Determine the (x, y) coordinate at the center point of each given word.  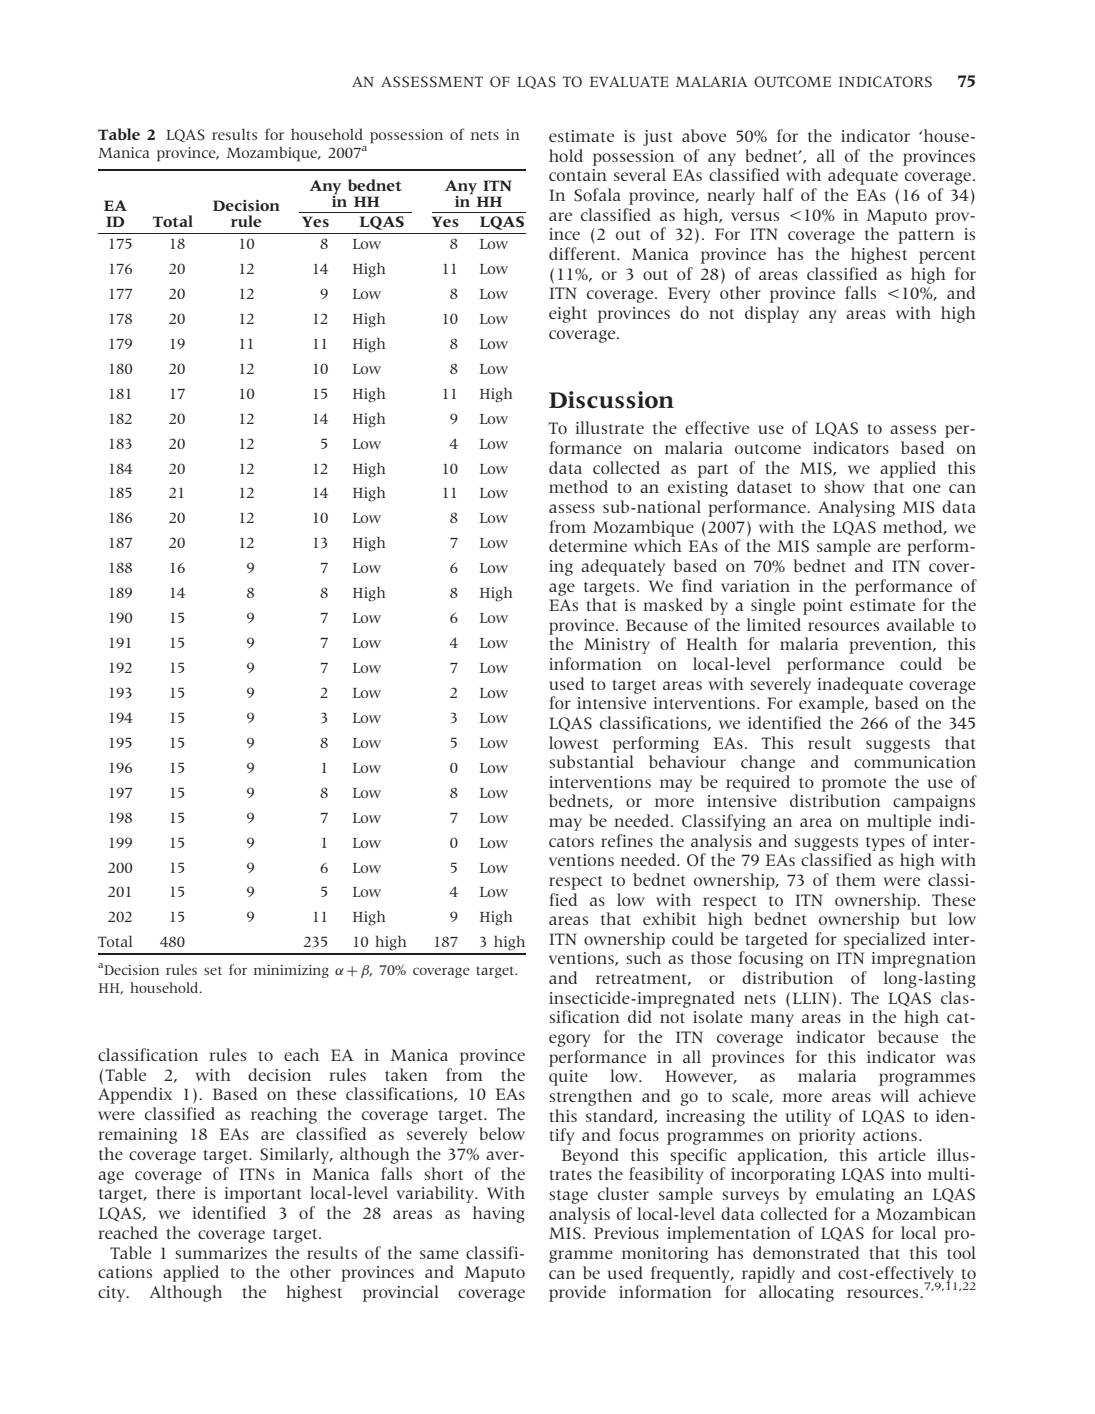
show (844, 486)
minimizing (291, 971)
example (832, 704)
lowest (573, 742)
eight (568, 314)
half (778, 194)
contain (578, 175)
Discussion (611, 400)
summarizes (221, 1253)
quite (568, 1078)
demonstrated (806, 1252)
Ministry (617, 646)
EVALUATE (629, 82)
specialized (885, 940)
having (499, 1214)
